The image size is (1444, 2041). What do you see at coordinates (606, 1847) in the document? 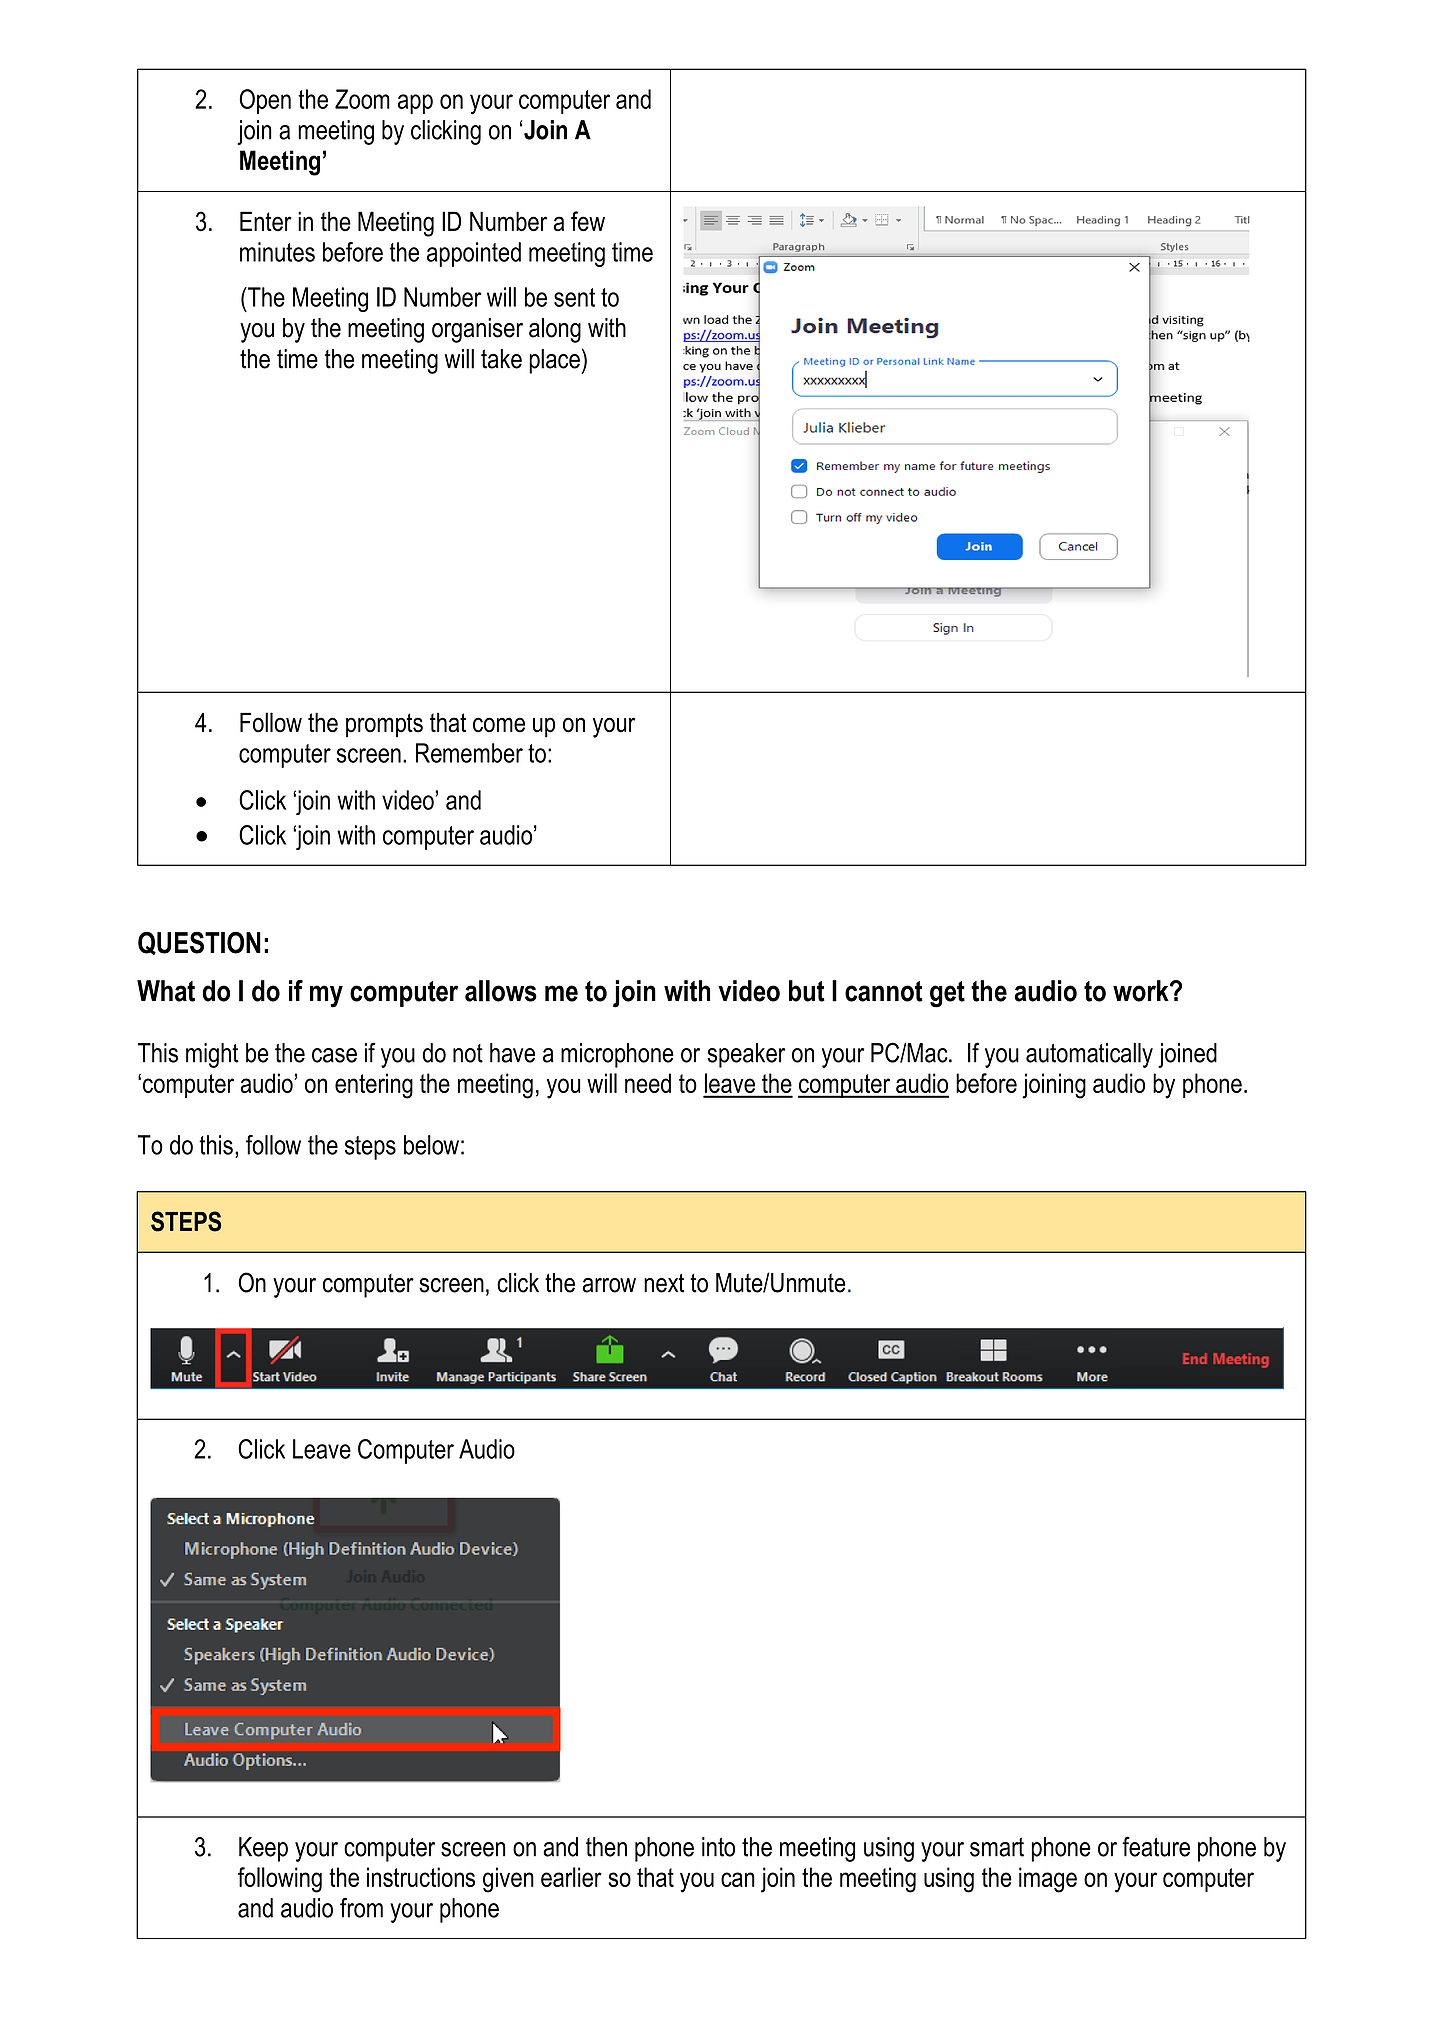
I see `then` at bounding box center [606, 1847].
